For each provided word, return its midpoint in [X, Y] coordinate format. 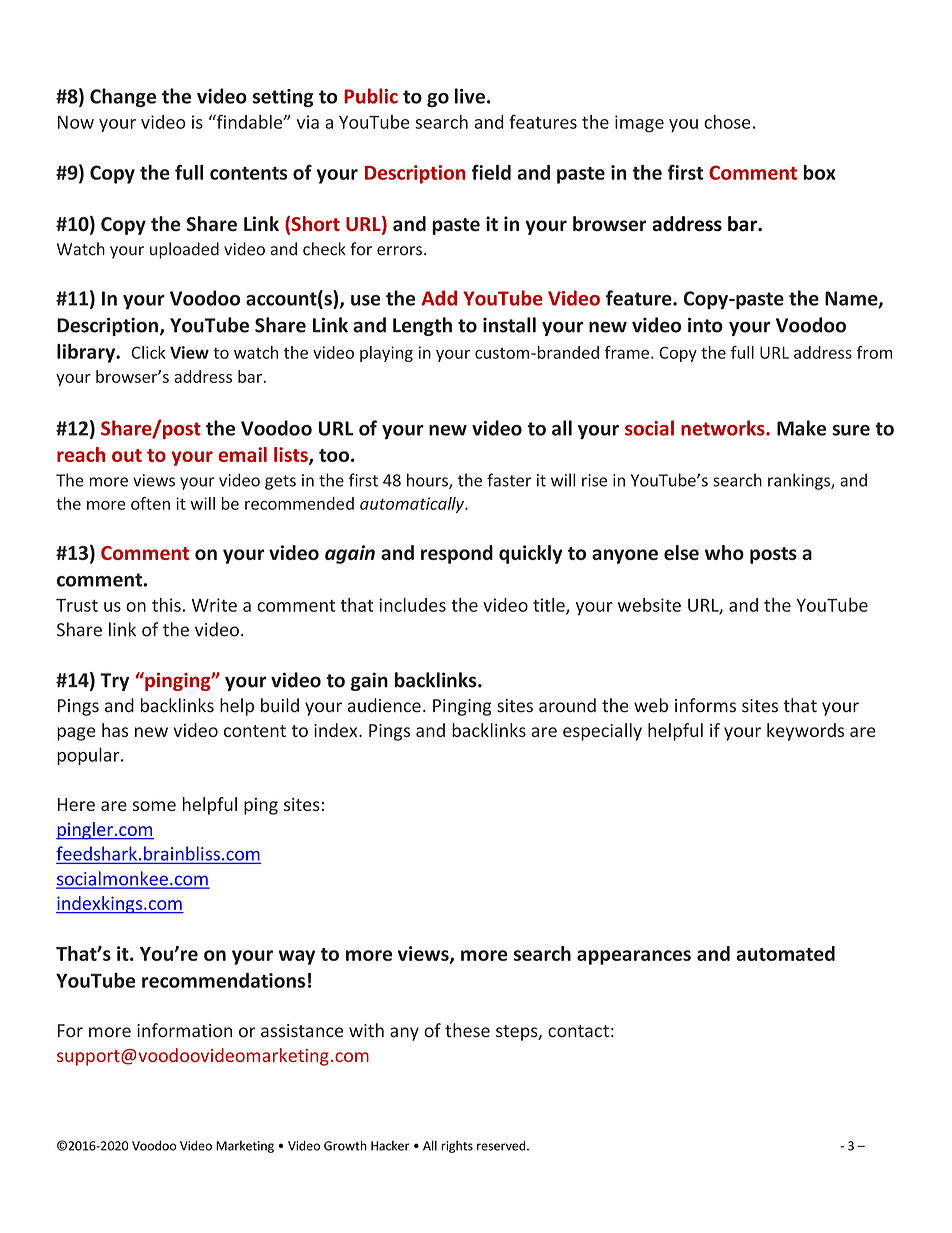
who [724, 552]
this [166, 605]
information [184, 1030]
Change [123, 97]
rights [457, 1147]
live [470, 96]
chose [727, 122]
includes [412, 605]
